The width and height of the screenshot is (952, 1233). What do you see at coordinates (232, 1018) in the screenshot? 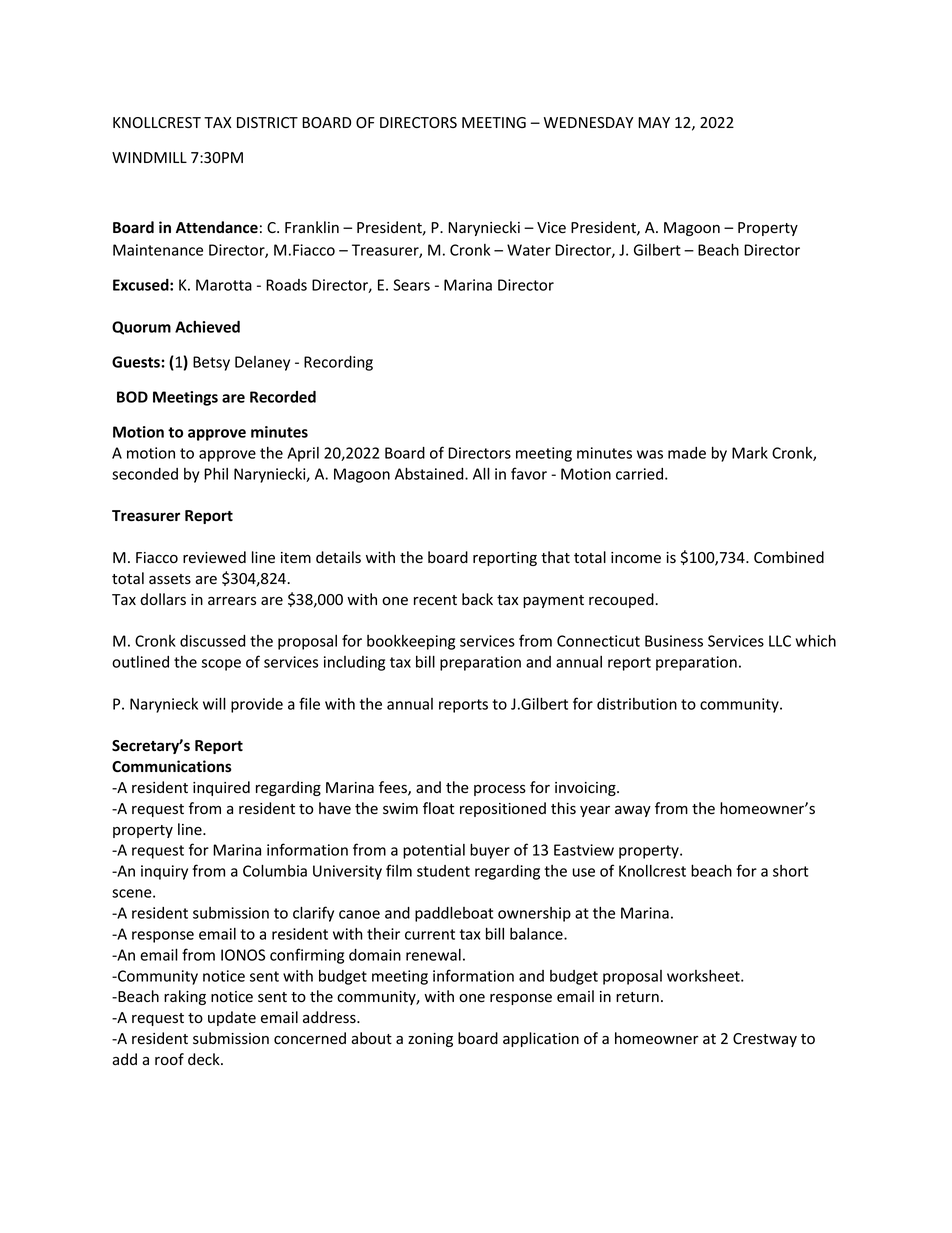
I see `update` at bounding box center [232, 1018].
